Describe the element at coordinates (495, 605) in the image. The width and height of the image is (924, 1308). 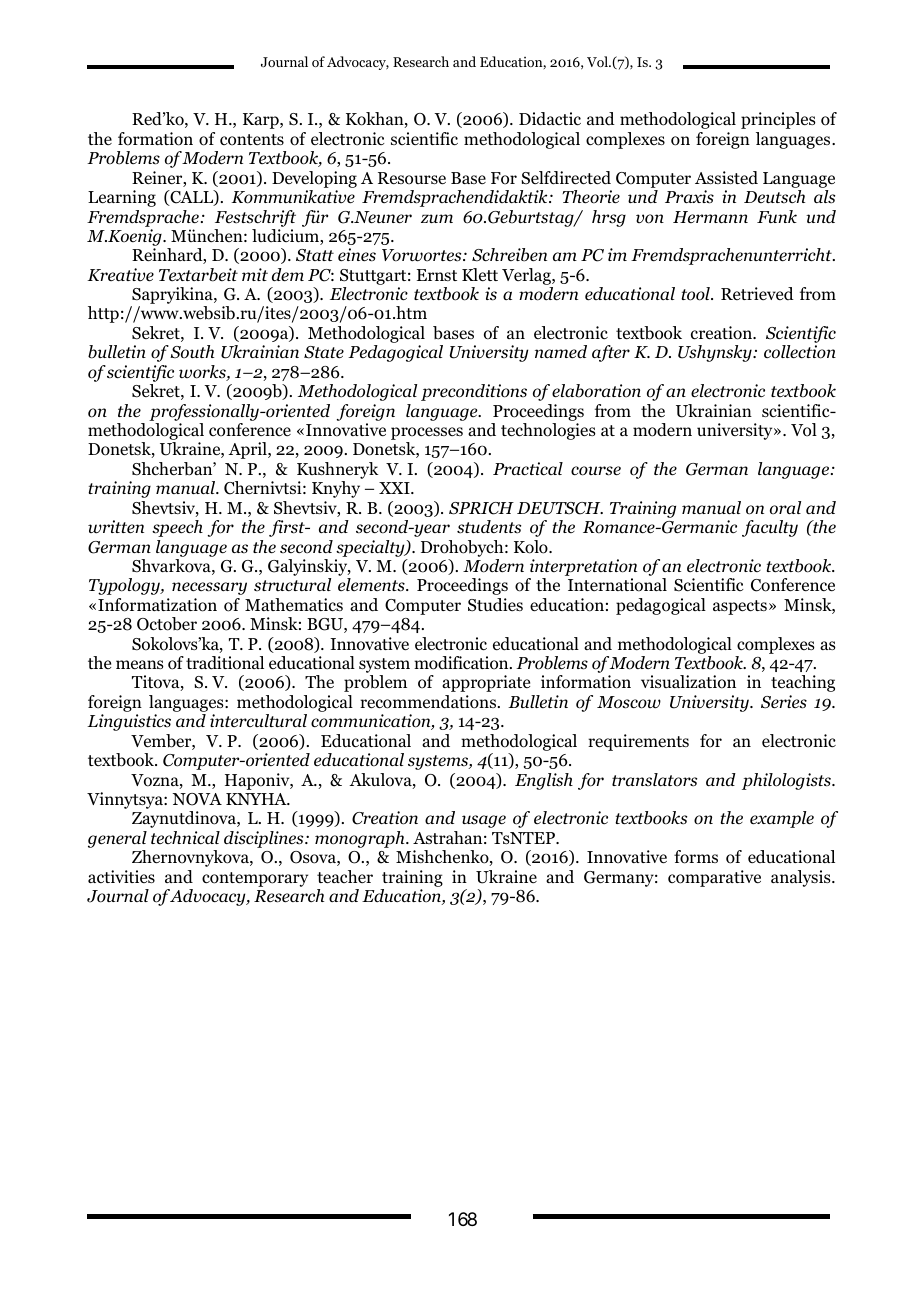
I see `Studies` at that location.
